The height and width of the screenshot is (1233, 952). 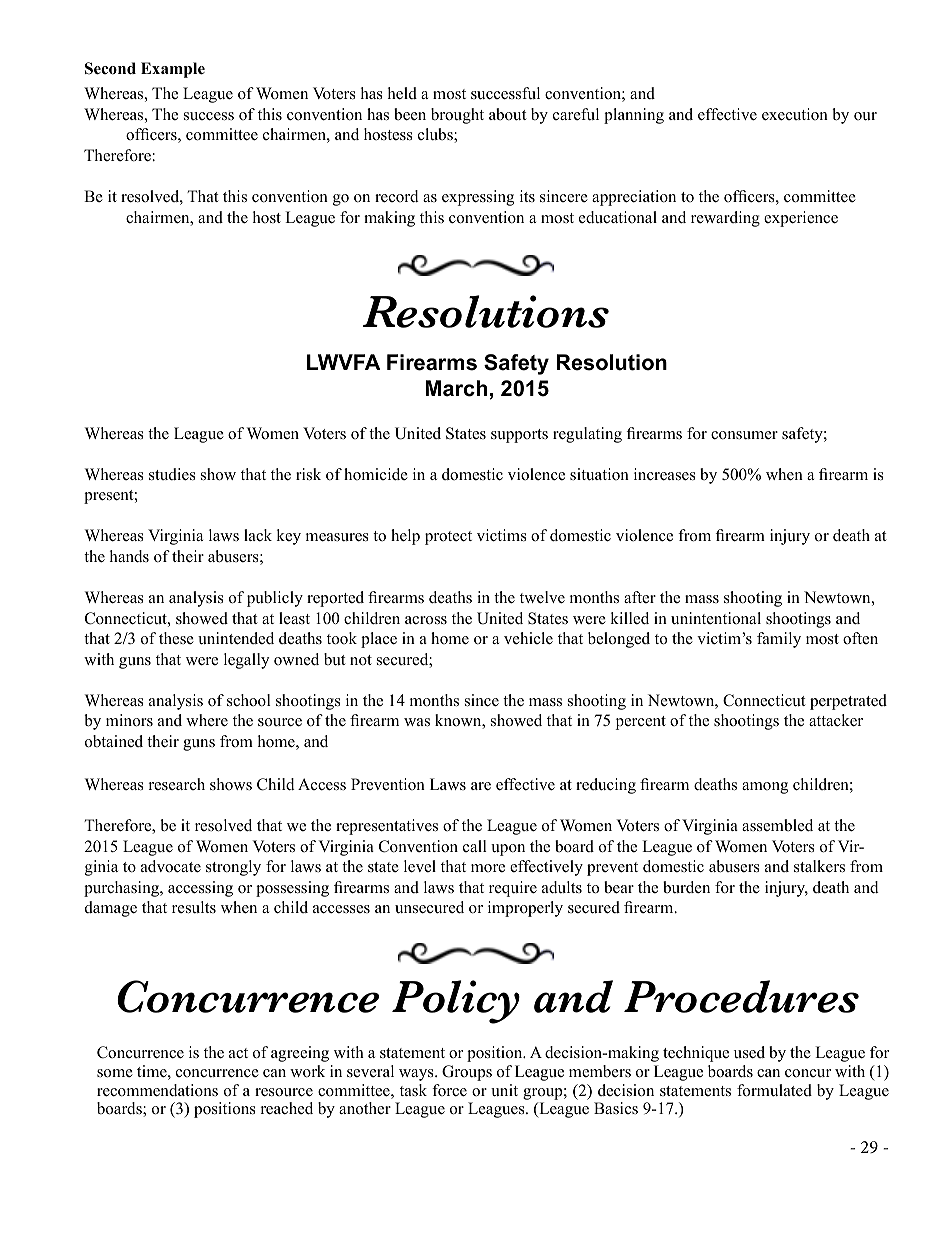 I want to click on Example, so click(x=173, y=70).
